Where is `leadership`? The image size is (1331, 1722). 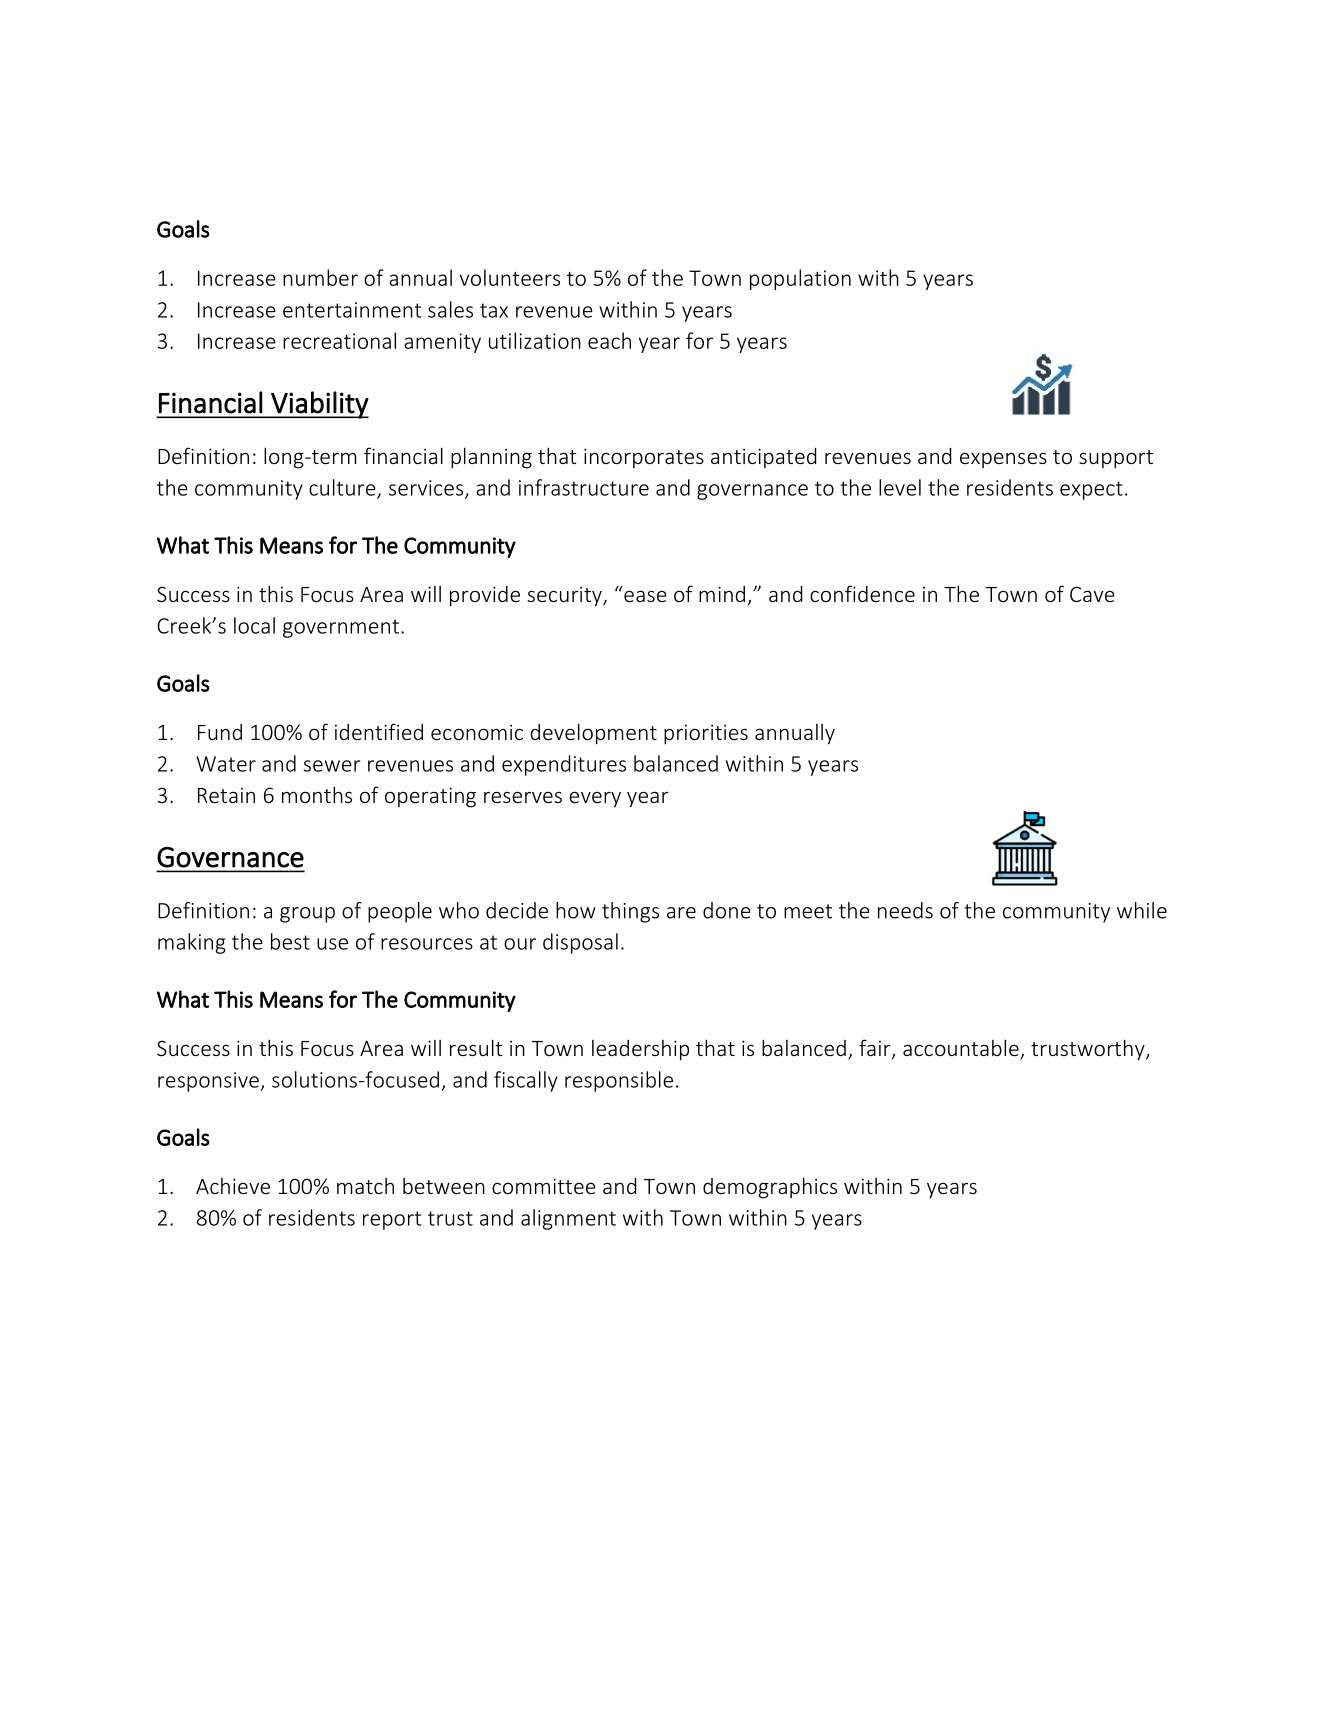 leadership is located at coordinates (640, 1050).
